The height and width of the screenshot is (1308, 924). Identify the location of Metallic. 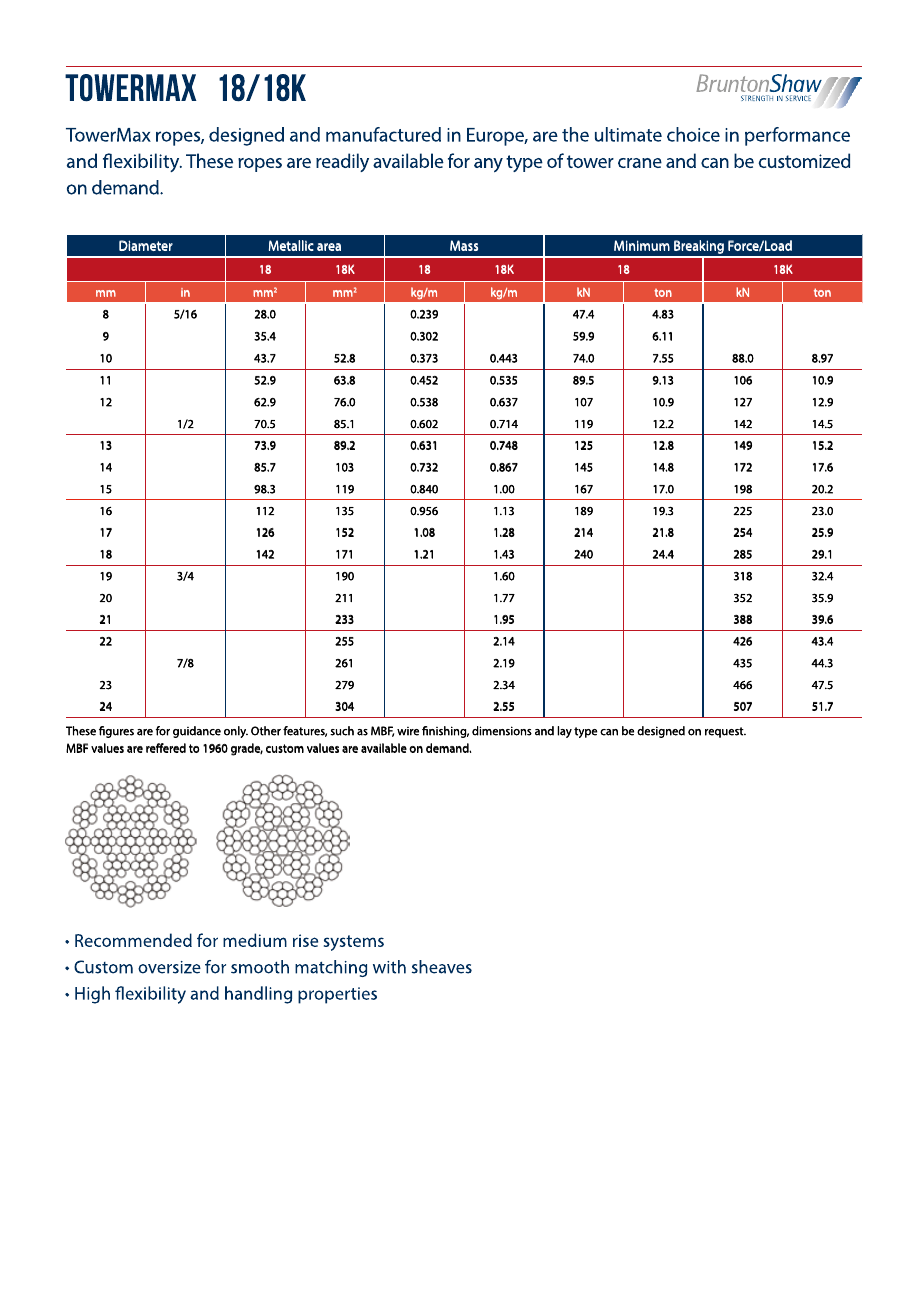
(291, 245).
